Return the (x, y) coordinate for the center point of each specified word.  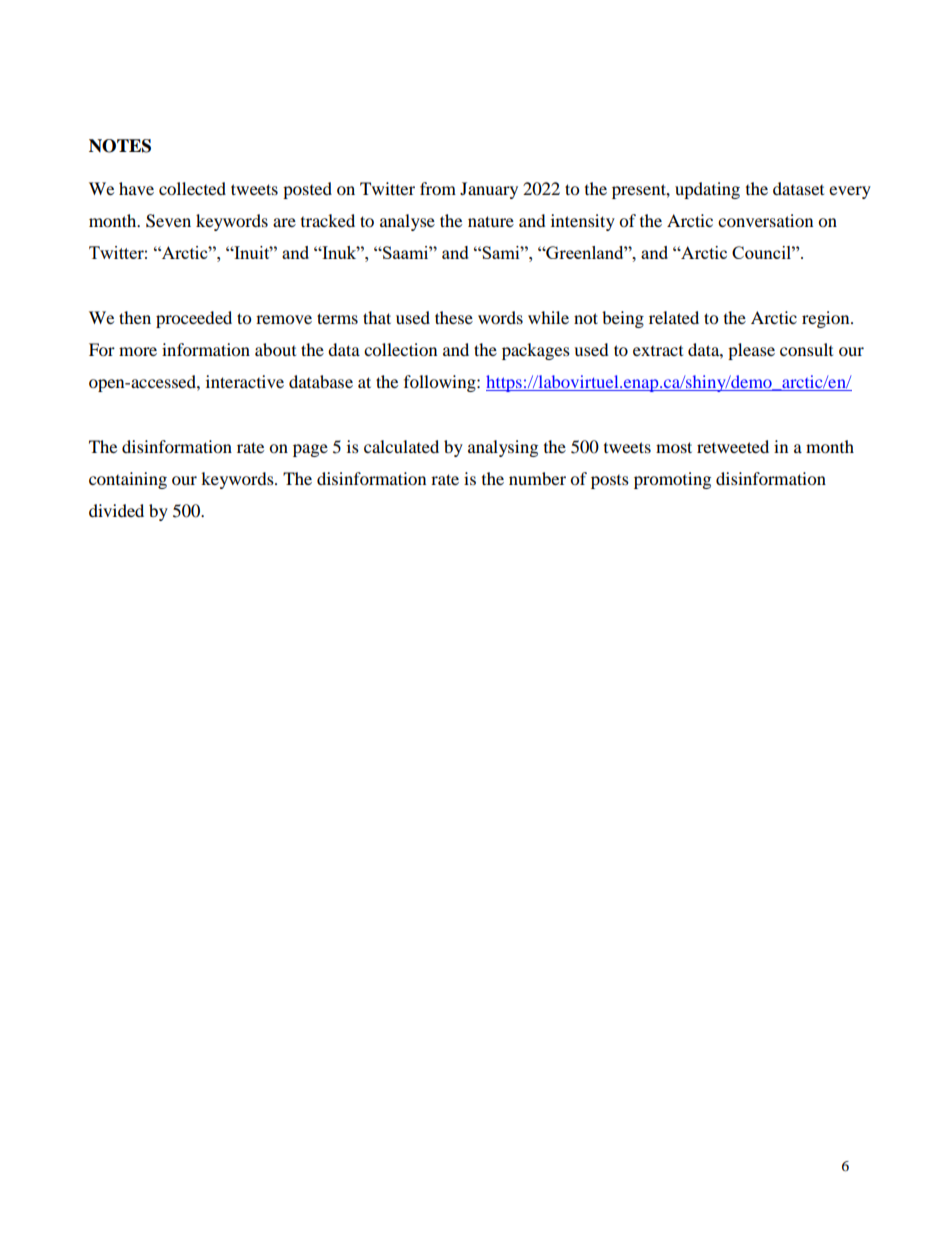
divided (116, 510)
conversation (765, 220)
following (441, 383)
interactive (245, 381)
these (454, 317)
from (438, 188)
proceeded (194, 319)
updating (707, 190)
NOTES (120, 146)
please (751, 351)
